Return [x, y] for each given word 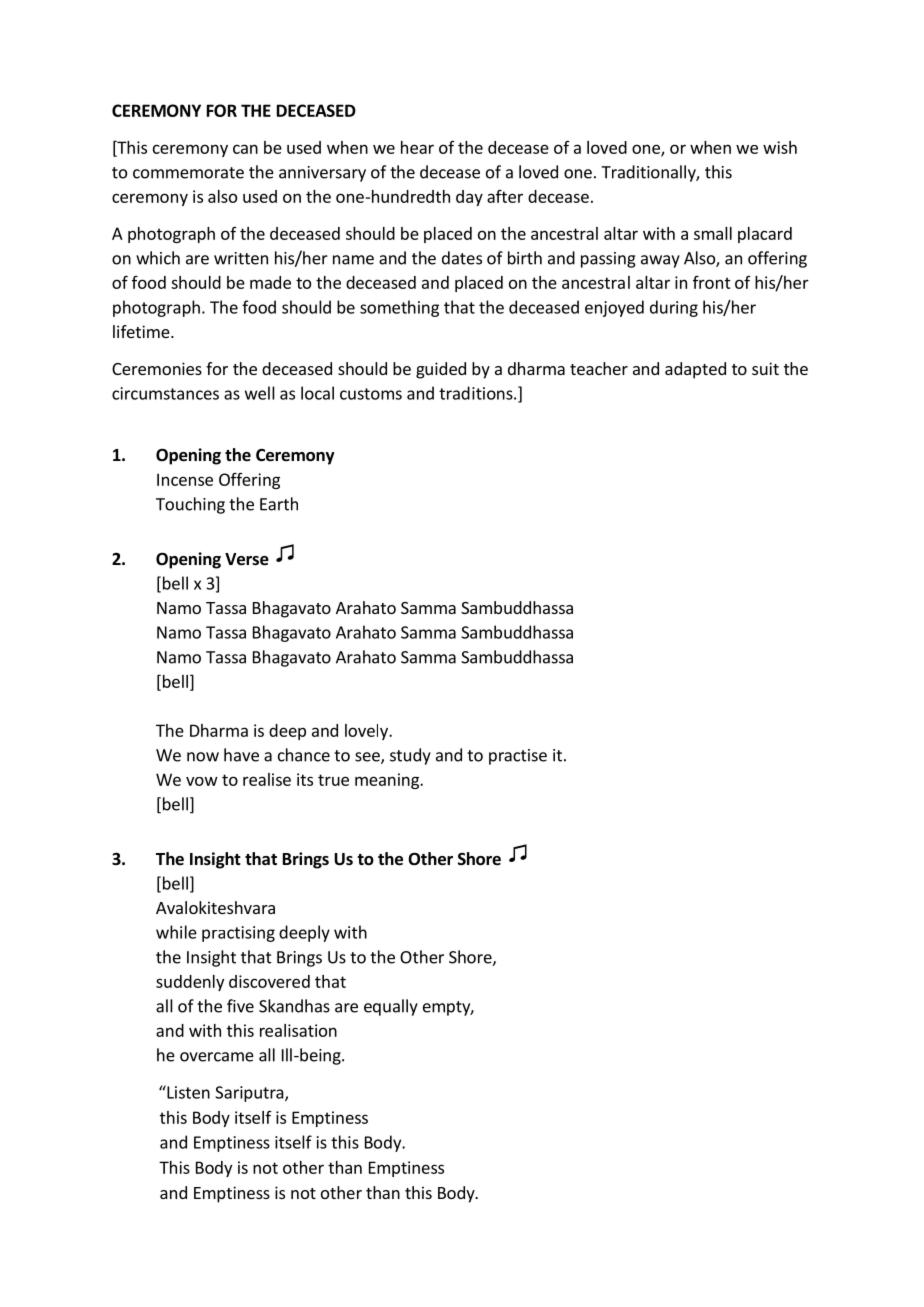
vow [202, 781]
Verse [247, 559]
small [713, 233]
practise [518, 757]
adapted [695, 370]
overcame [217, 1057]
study [410, 756]
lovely [367, 732]
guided [441, 370]
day [469, 198]
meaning [388, 781]
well [260, 393]
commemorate [188, 173]
